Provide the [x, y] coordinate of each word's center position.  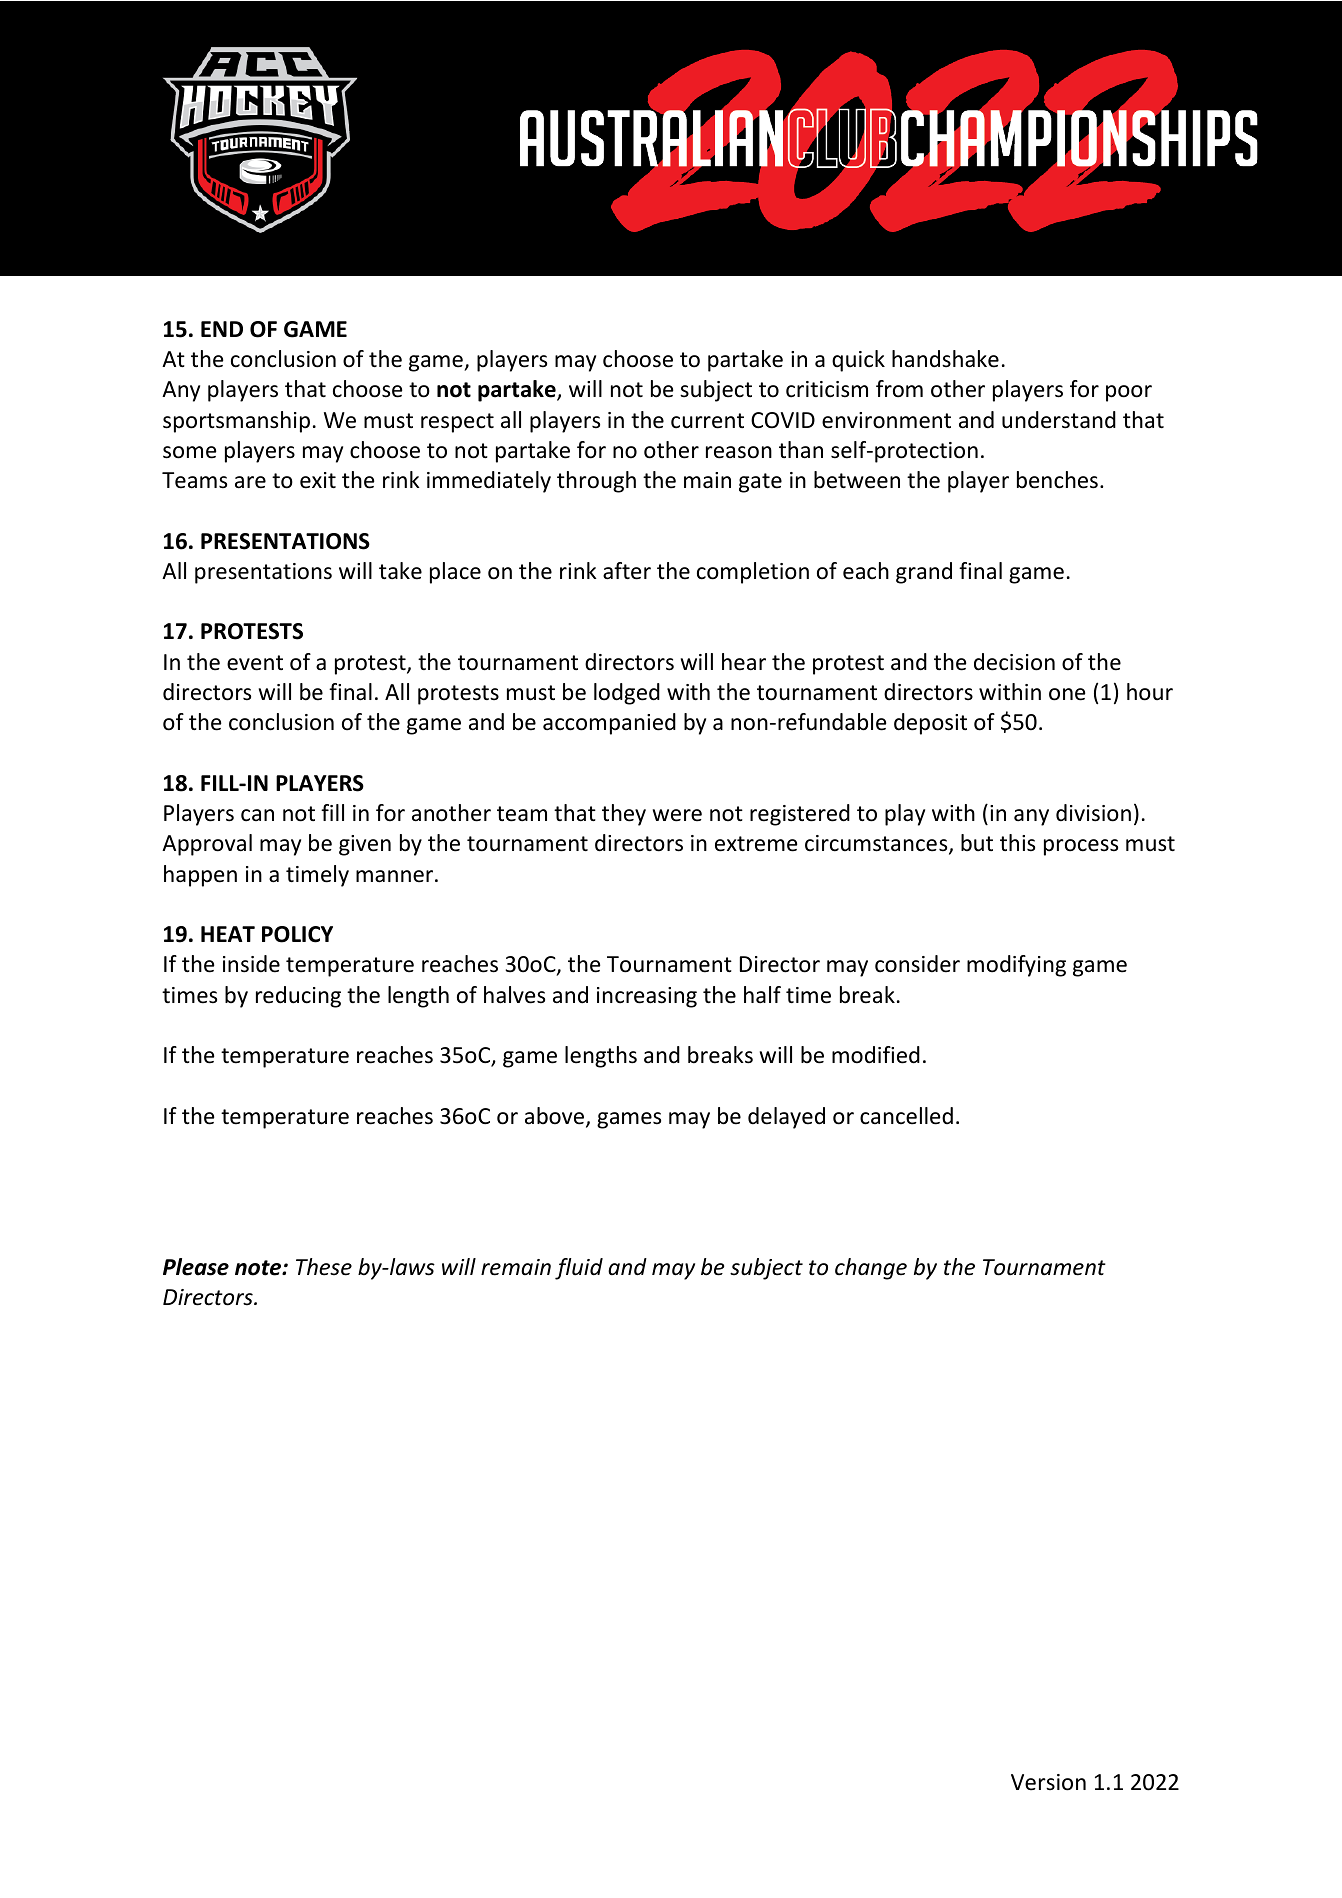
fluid [579, 1269]
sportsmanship [236, 422]
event [255, 663]
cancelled [906, 1116]
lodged [627, 694]
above [556, 1117]
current [707, 421]
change [871, 1269]
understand [1059, 420]
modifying [1016, 966]
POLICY [297, 934]
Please [196, 1267]
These [324, 1267]
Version [1048, 1782]
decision [1014, 662]
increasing [647, 997]
